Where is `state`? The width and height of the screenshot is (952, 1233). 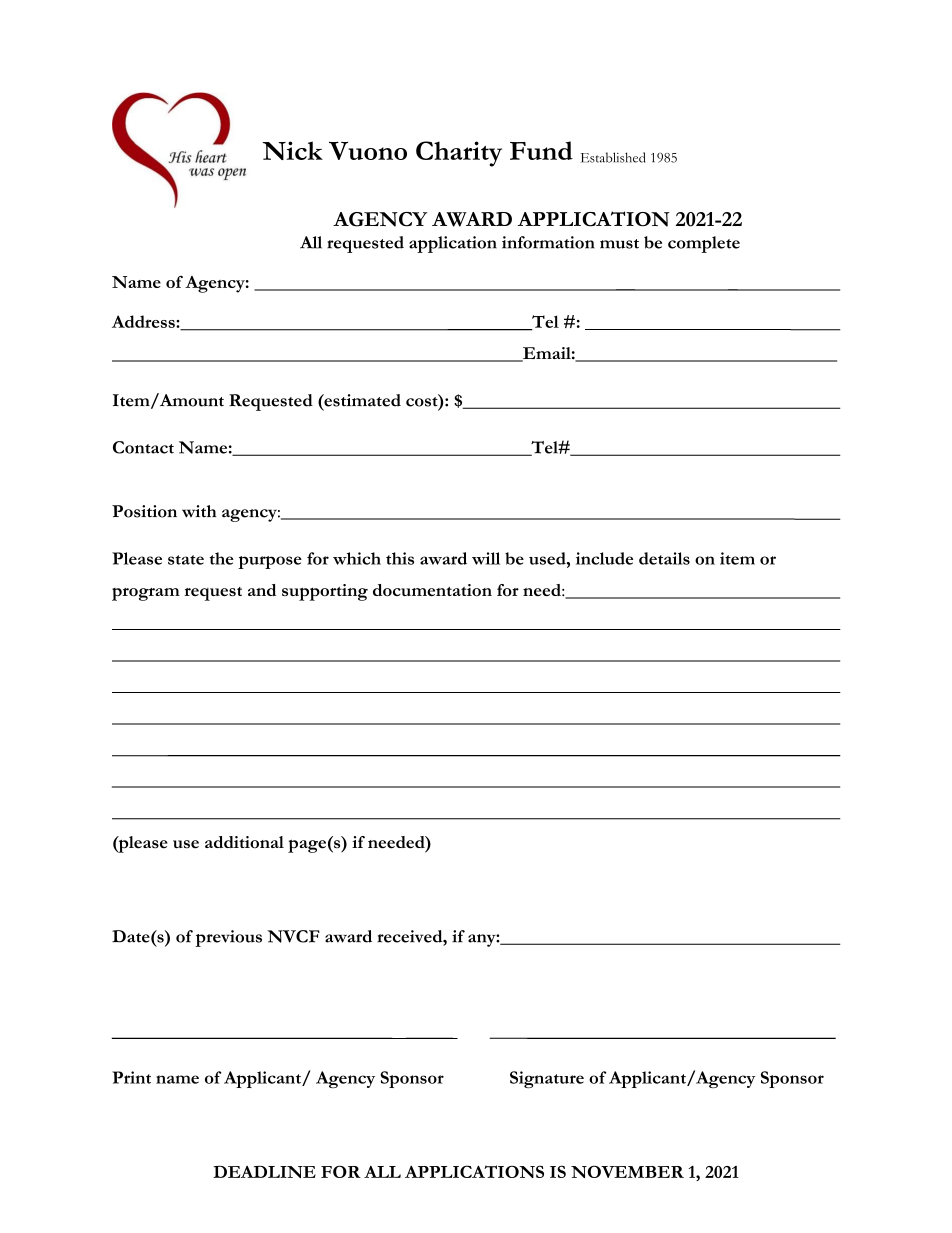
state is located at coordinates (186, 560).
